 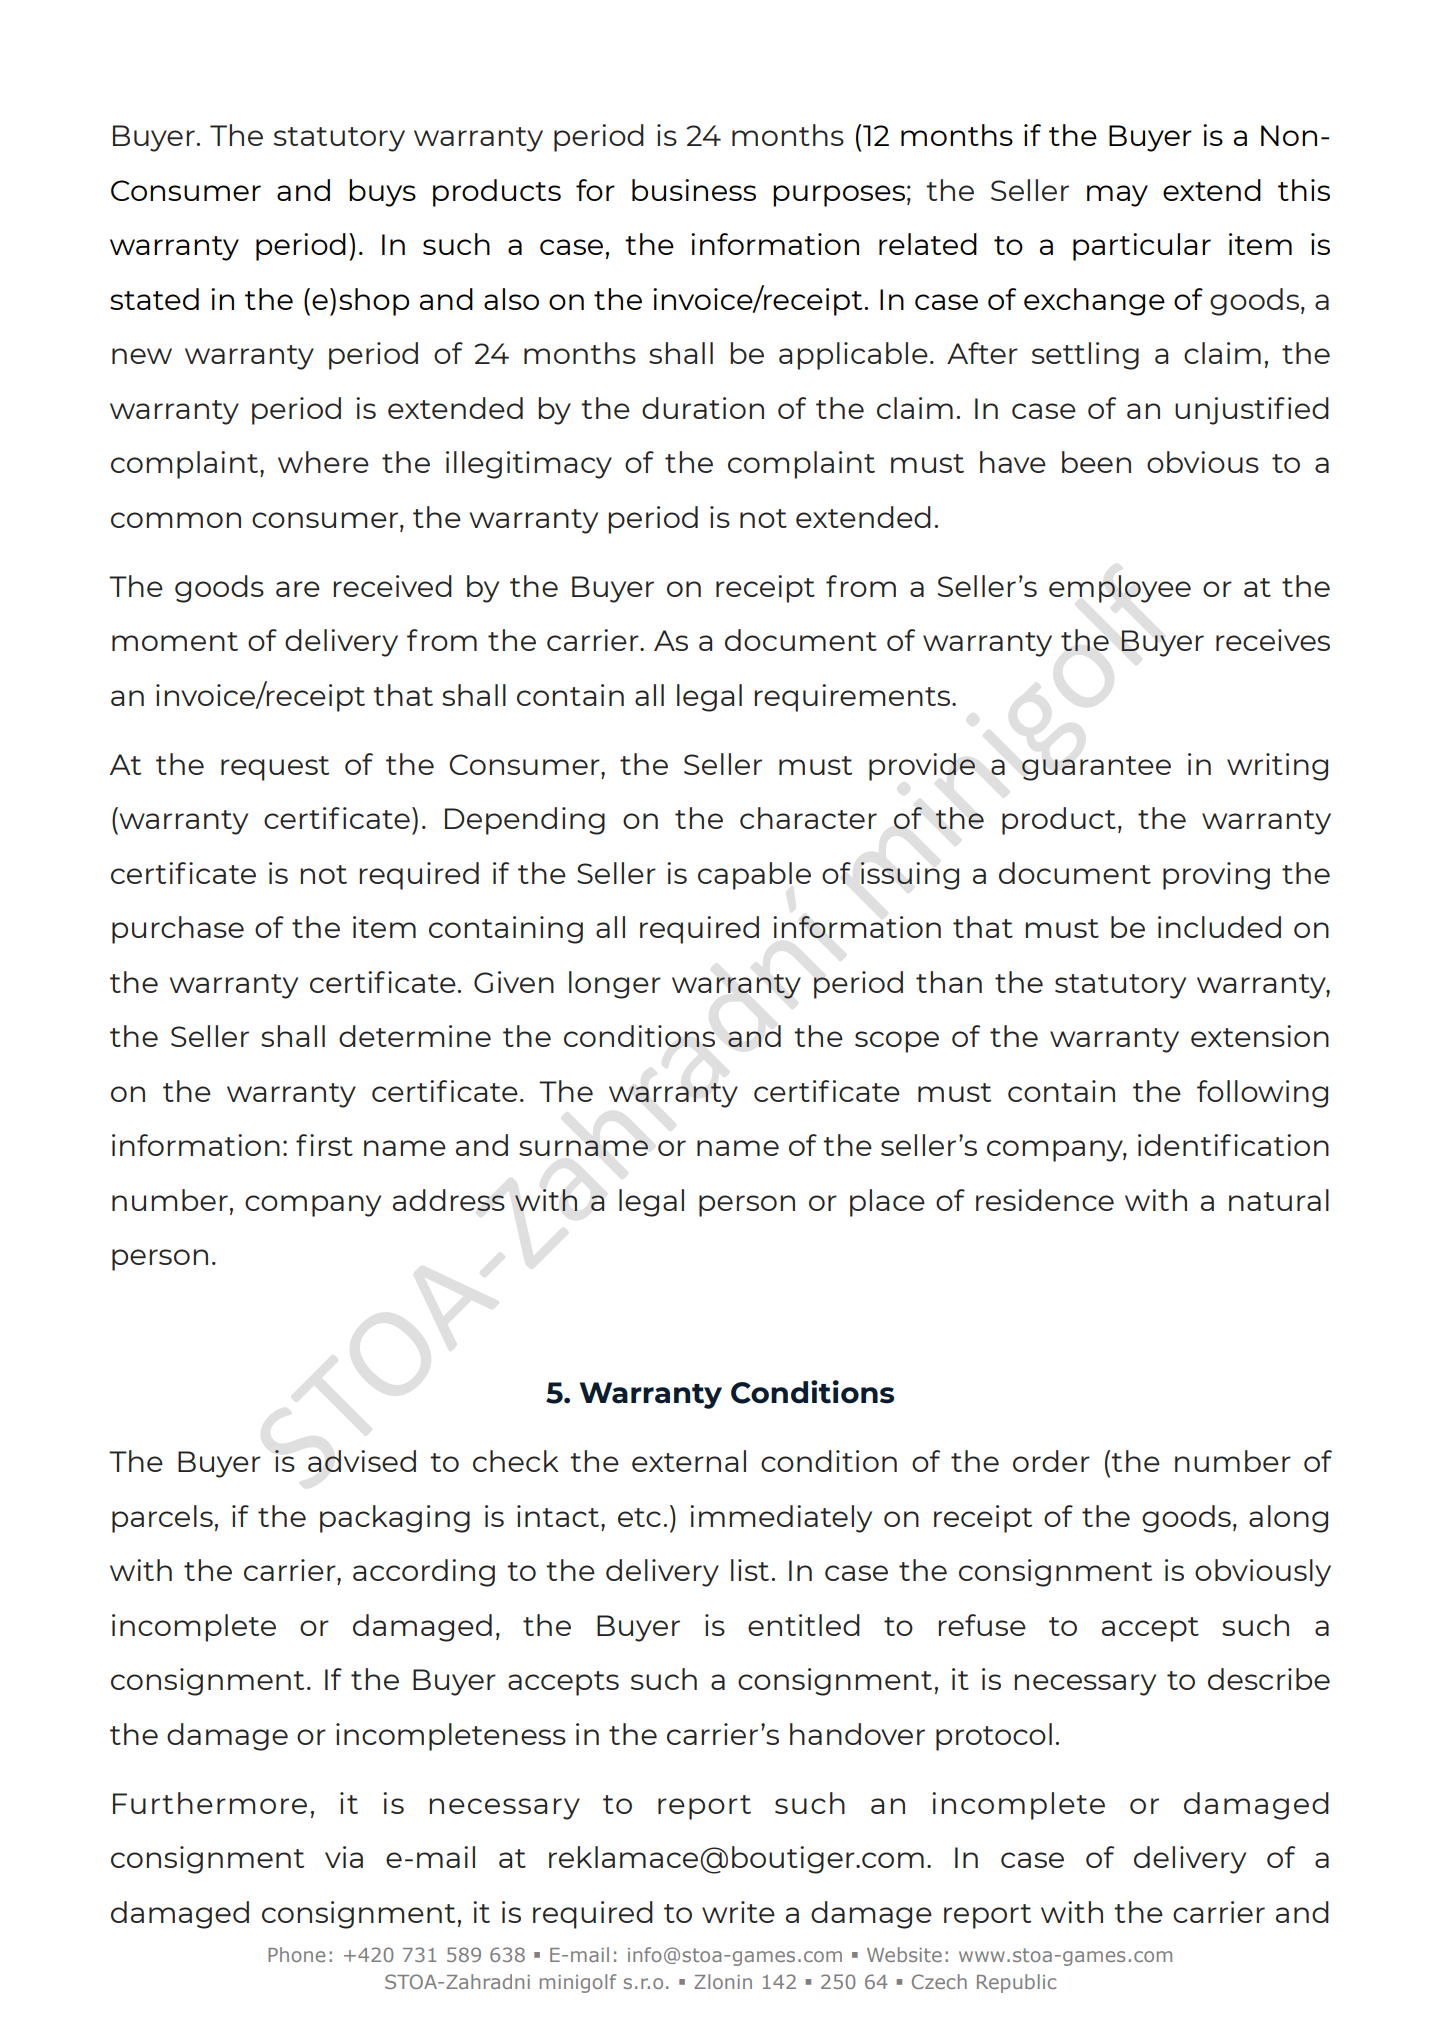 What do you see at coordinates (1288, 1519) in the page?
I see `along` at bounding box center [1288, 1519].
